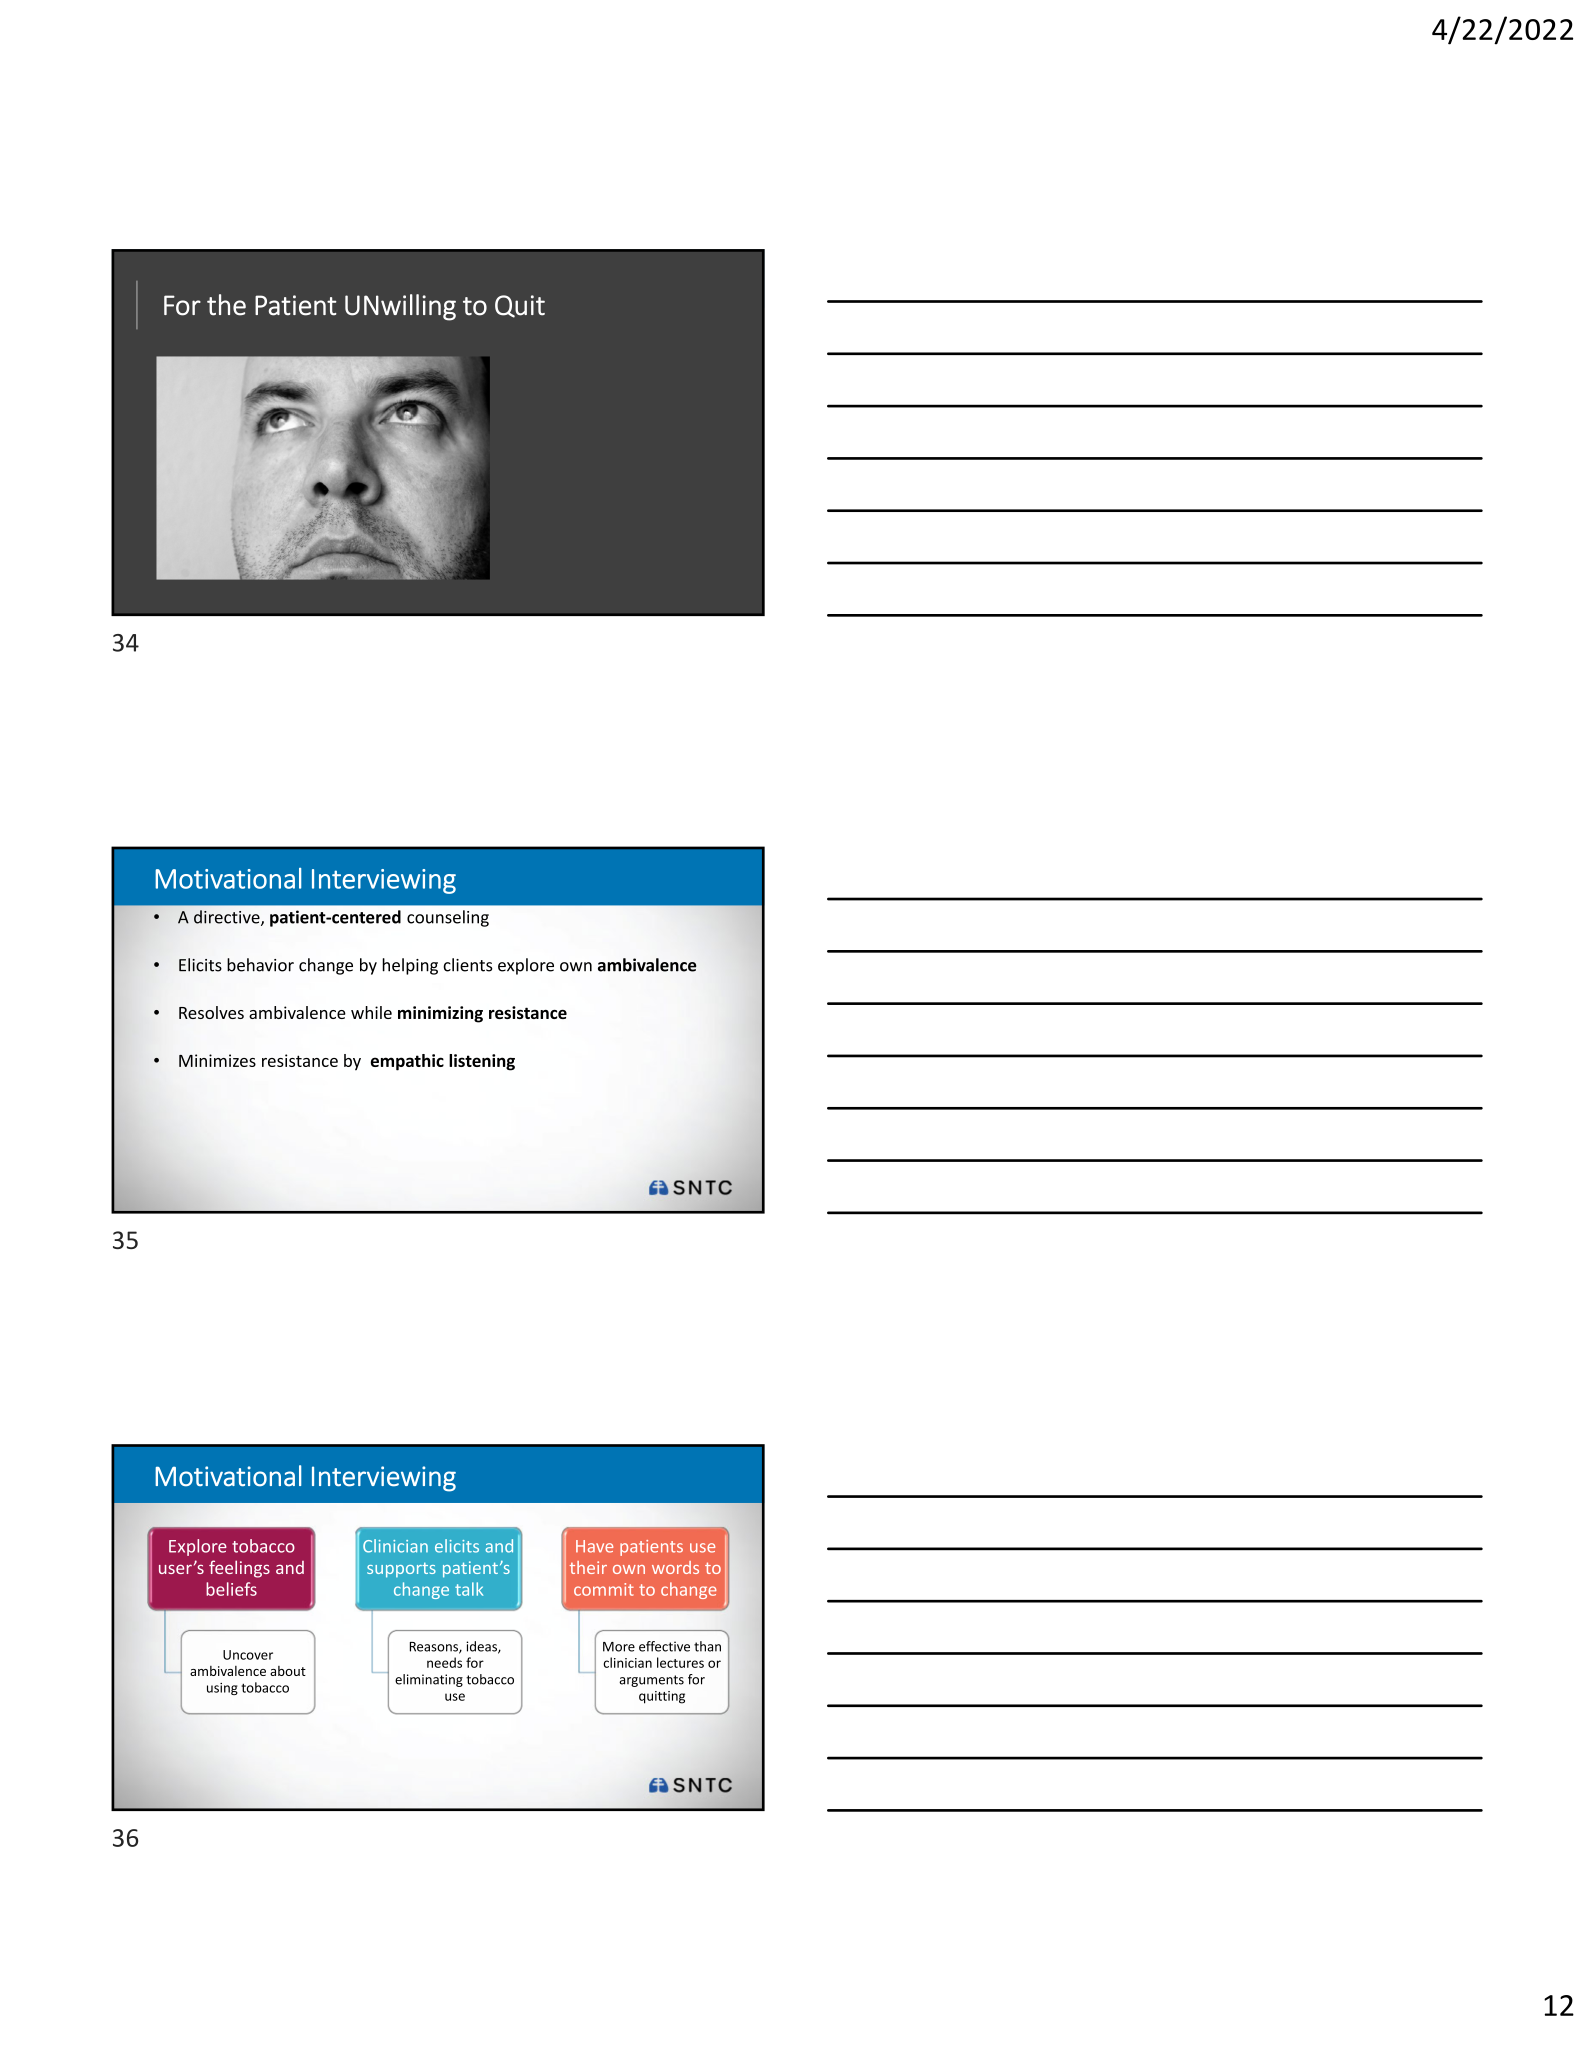 This screenshot has height=2061, width=1593. I want to click on feelings, so click(239, 1569).
